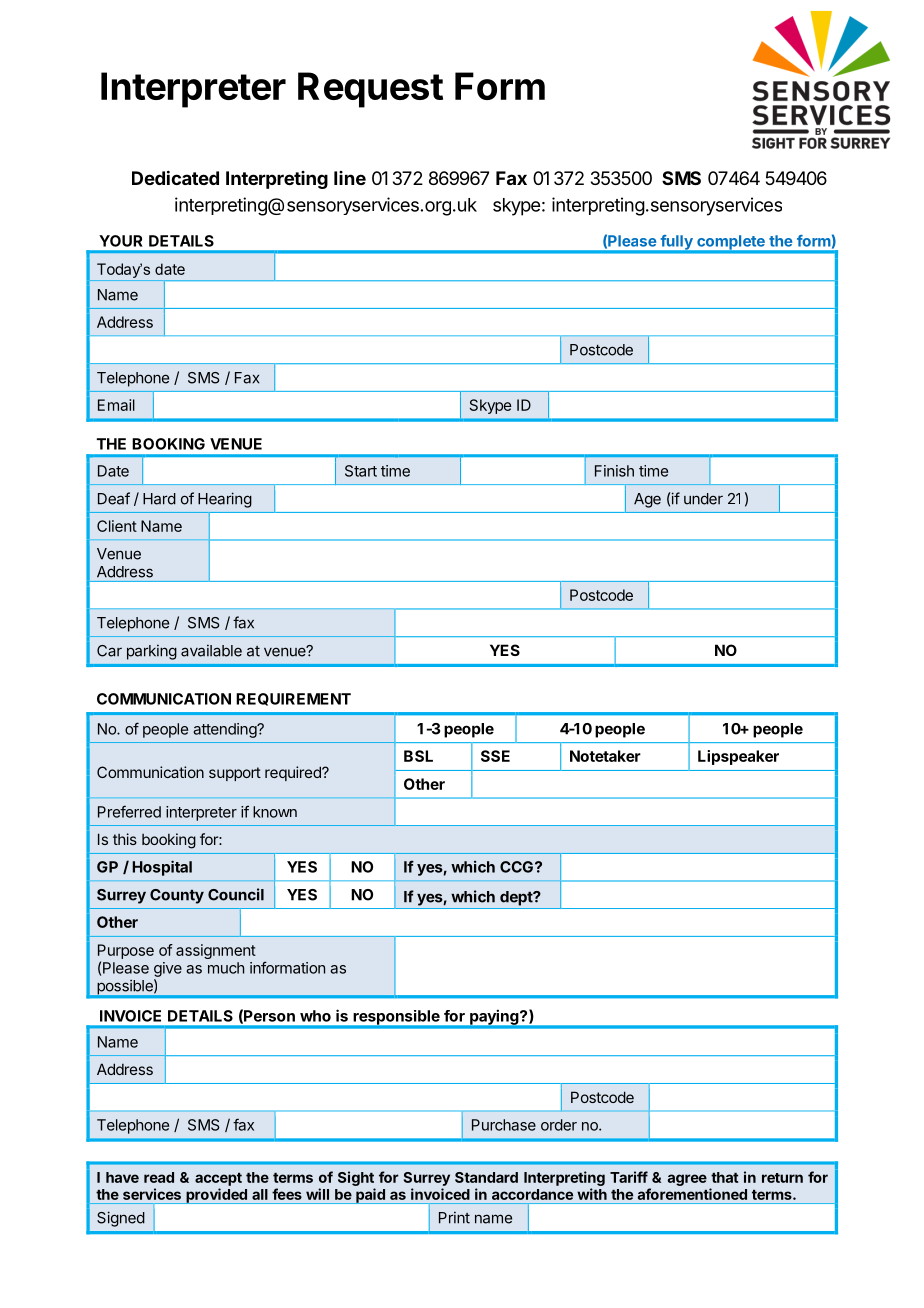  What do you see at coordinates (418, 756) in the screenshot?
I see `BSL` at bounding box center [418, 756].
